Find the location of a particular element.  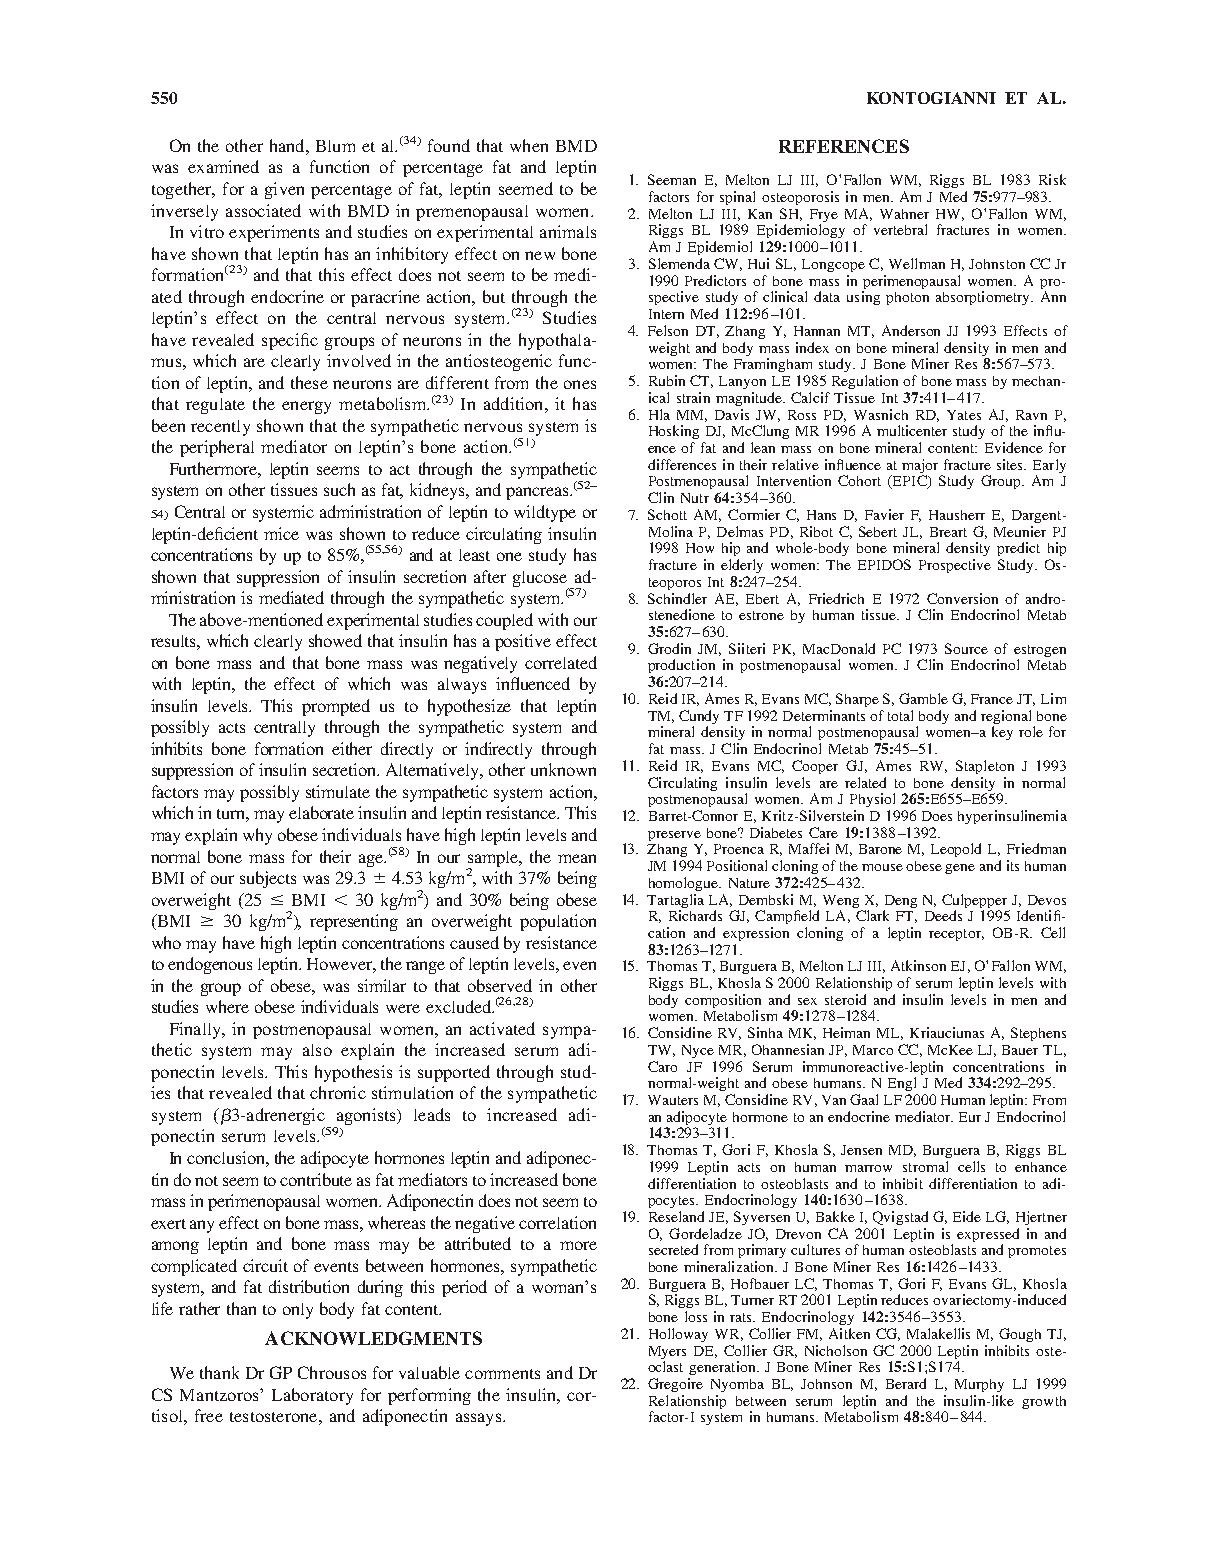

Atkinson is located at coordinates (918, 965).
